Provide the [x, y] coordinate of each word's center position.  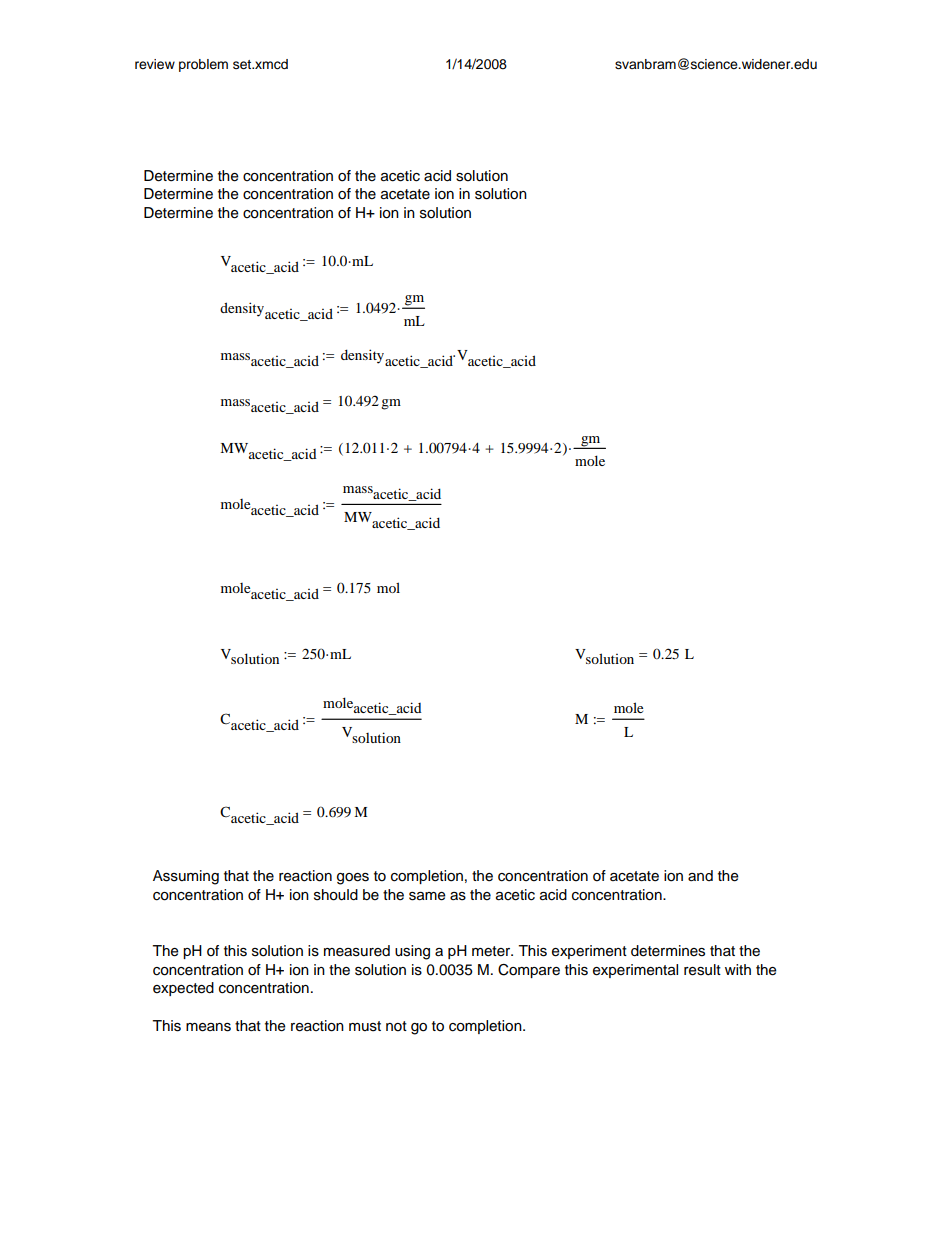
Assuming [186, 877]
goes [353, 879]
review [155, 64]
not [396, 1026]
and [700, 875]
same [427, 896]
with [738, 969]
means [208, 1027]
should [336, 895]
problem [203, 65]
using [412, 952]
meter [492, 951]
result [702, 970]
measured [357, 951]
